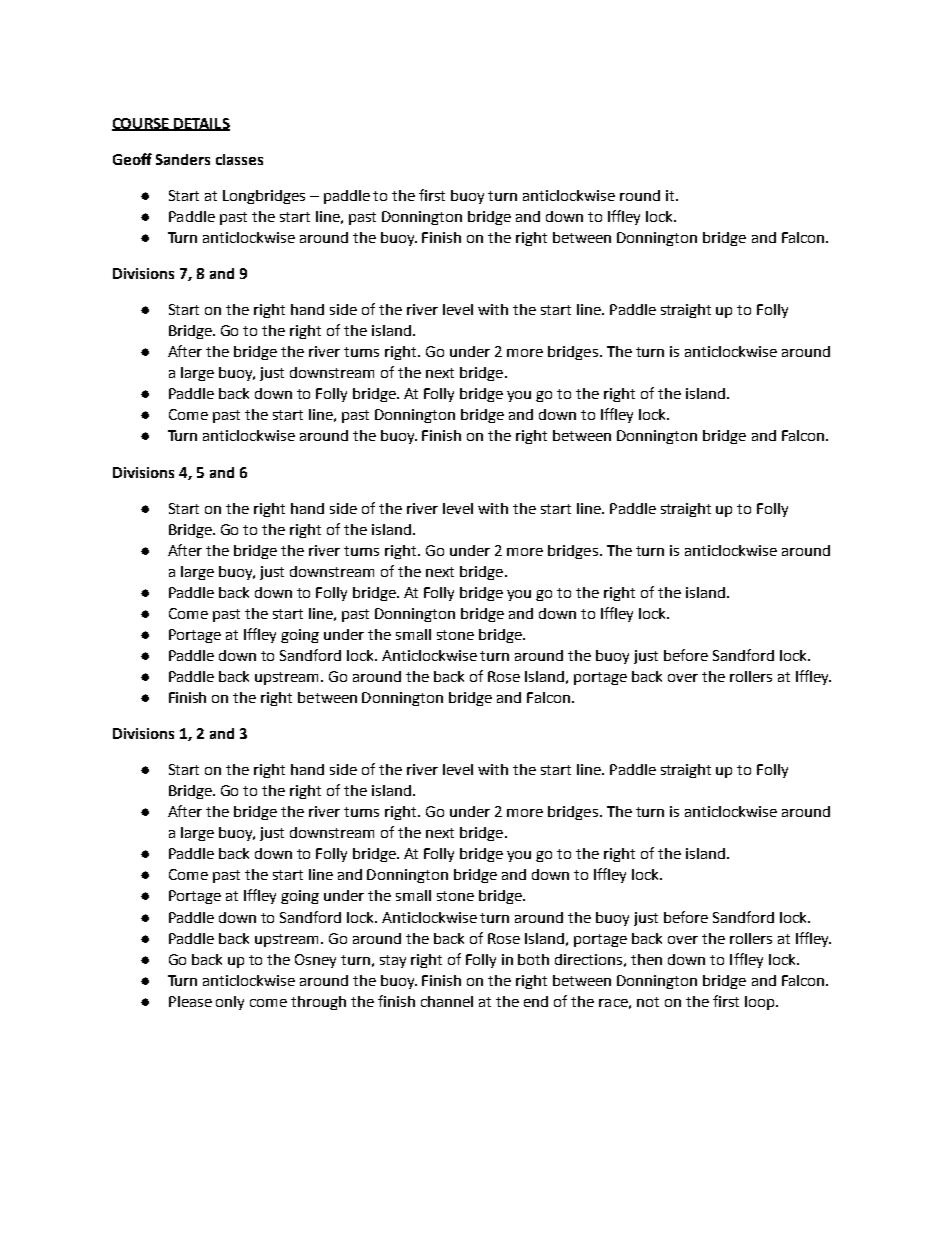 This screenshot has width=952, height=1233. What do you see at coordinates (533, 959) in the screenshot?
I see `both` at bounding box center [533, 959].
